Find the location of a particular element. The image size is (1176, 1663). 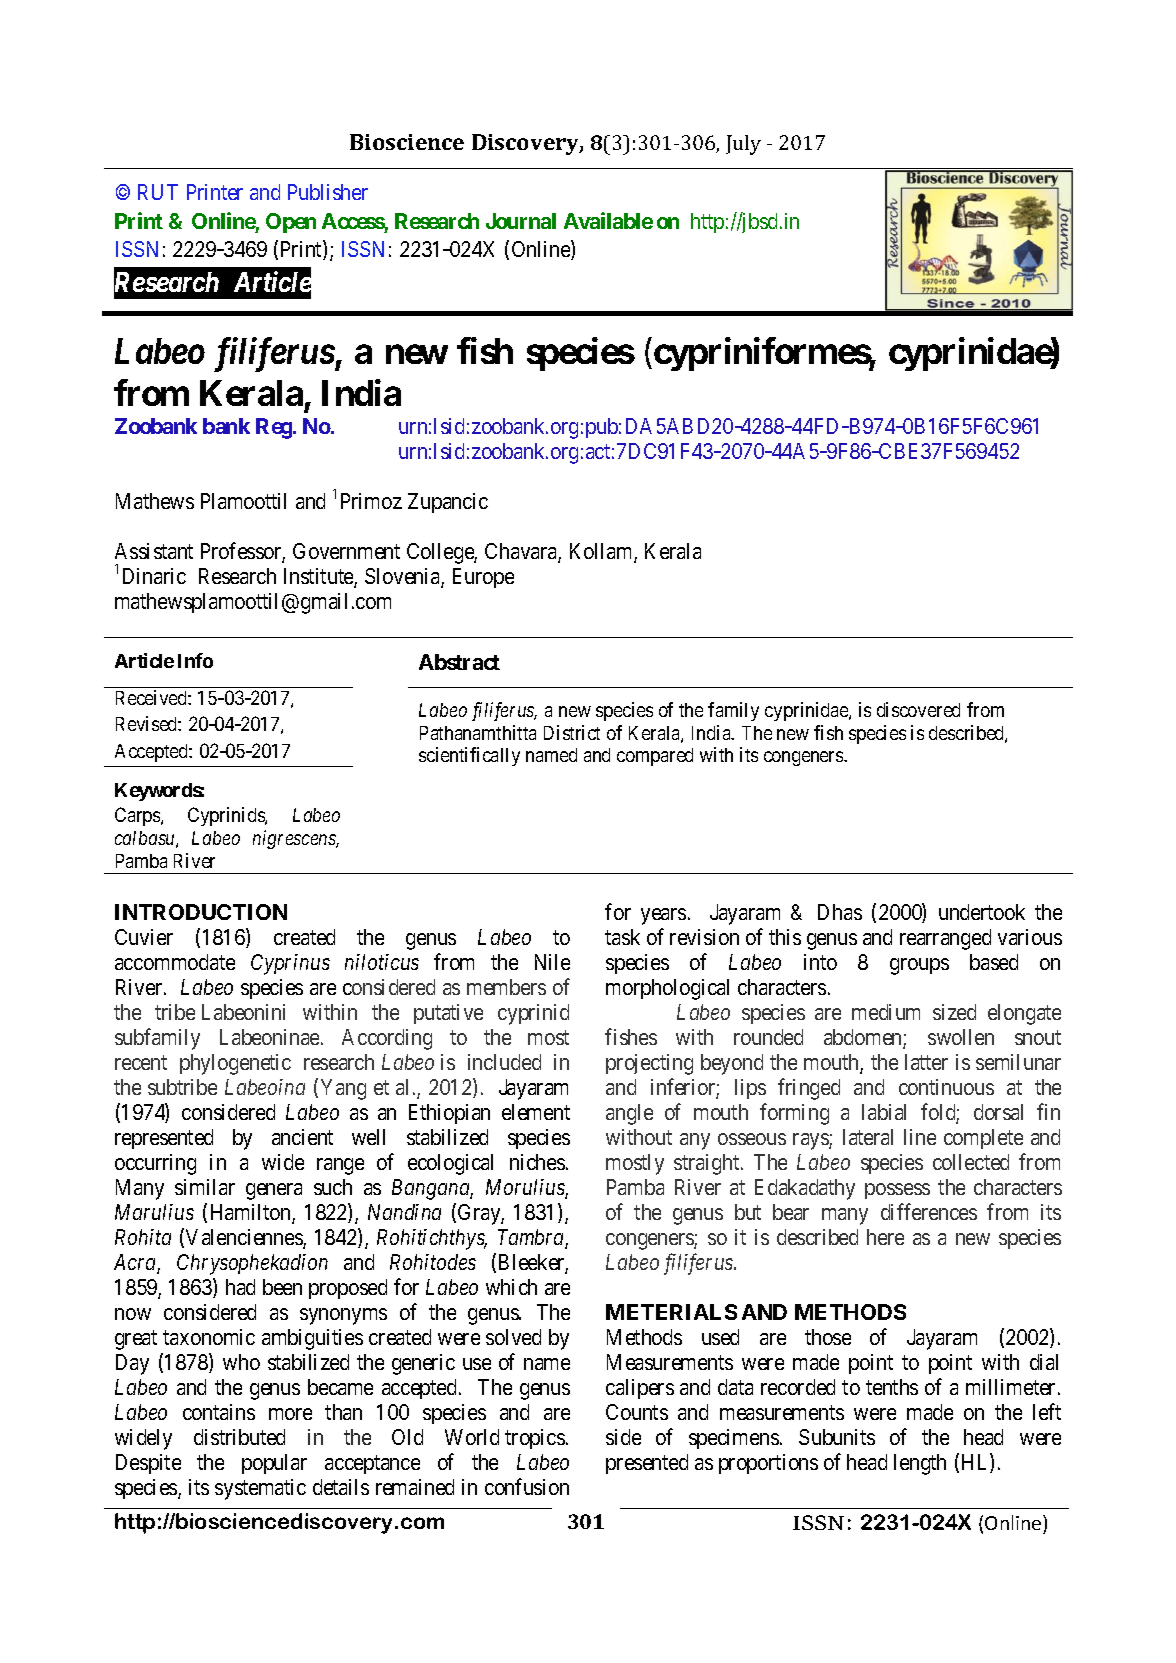

Journal is located at coordinates (521, 221).
